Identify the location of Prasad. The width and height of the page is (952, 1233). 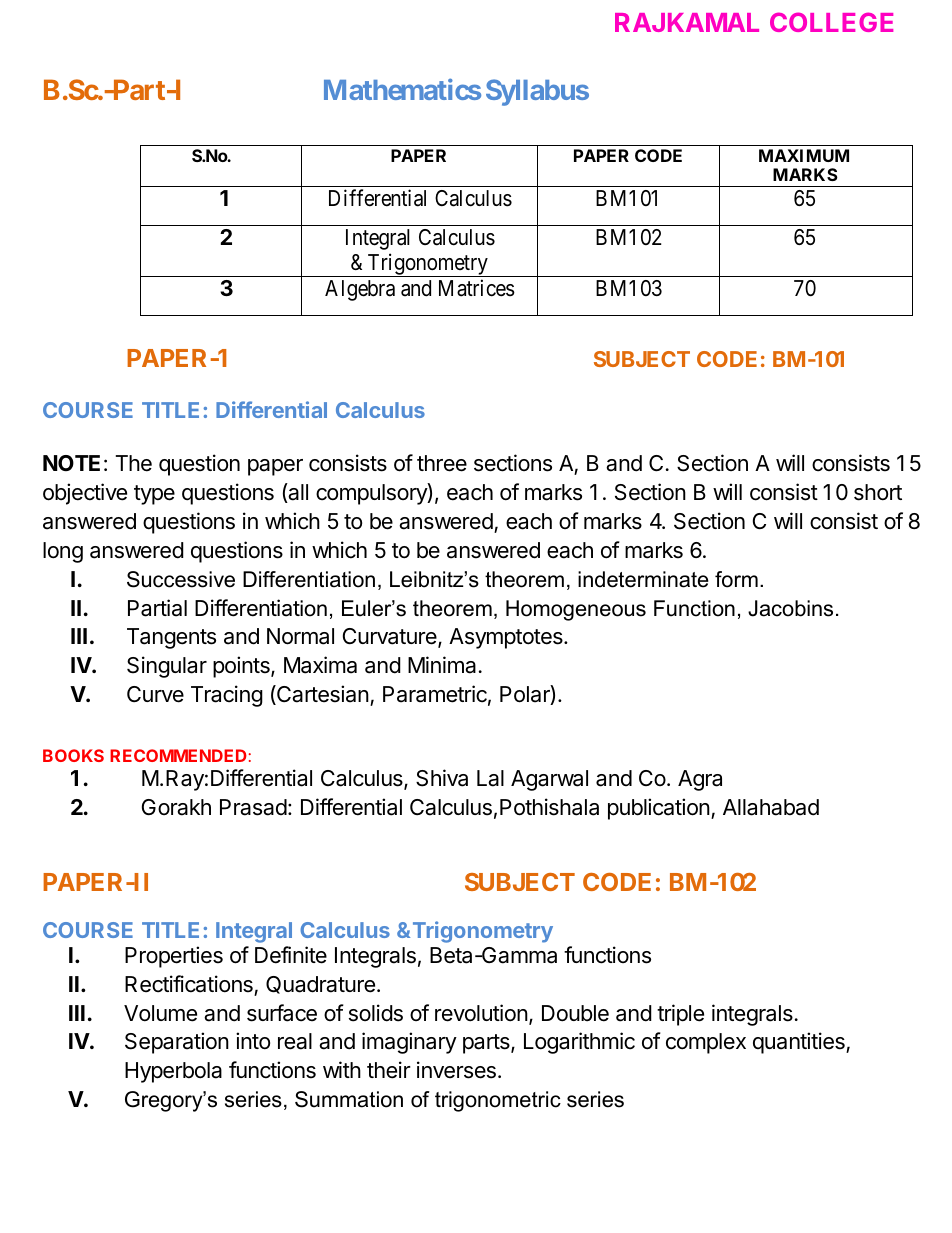
(253, 807).
